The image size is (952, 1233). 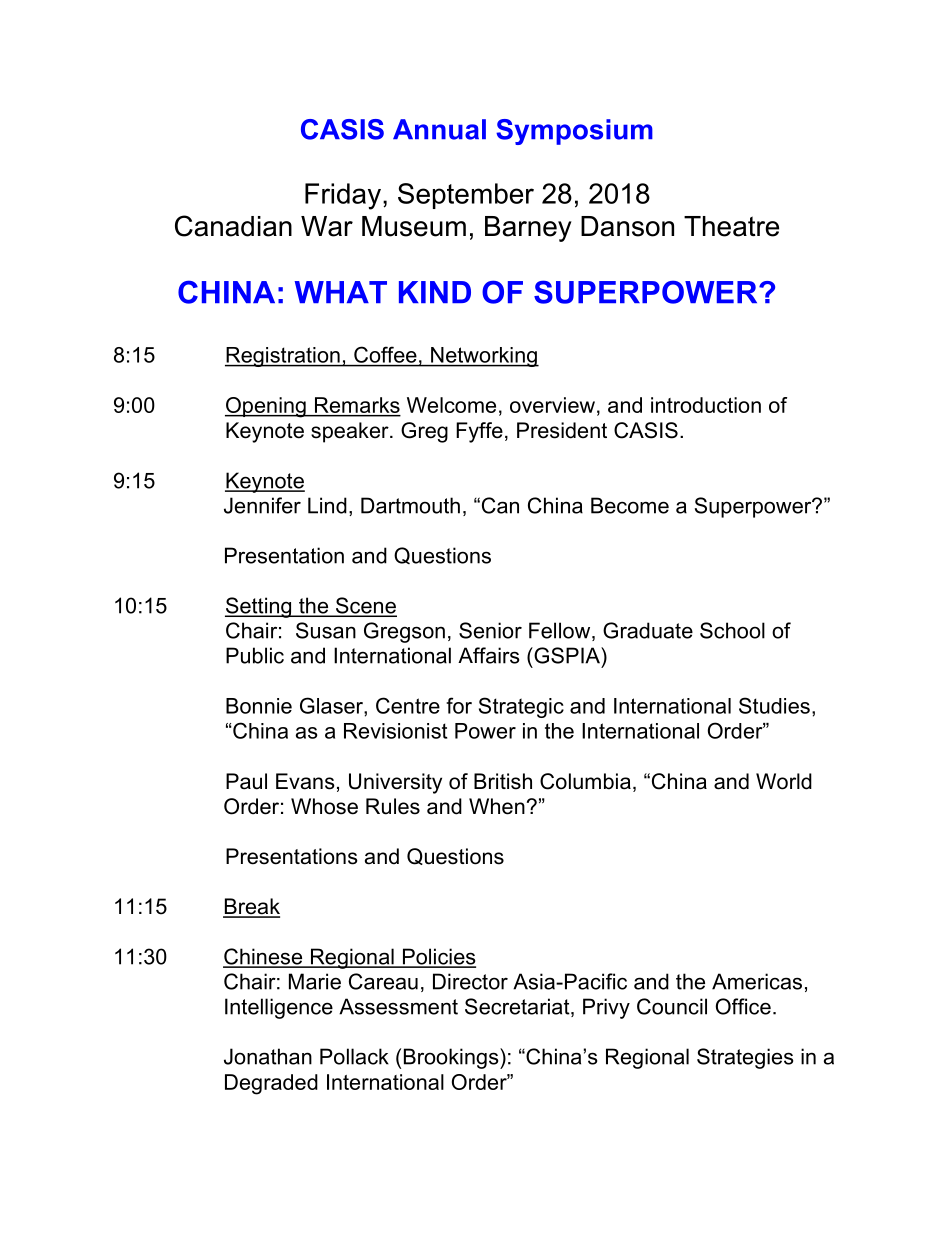 I want to click on Friday, so click(x=343, y=196).
